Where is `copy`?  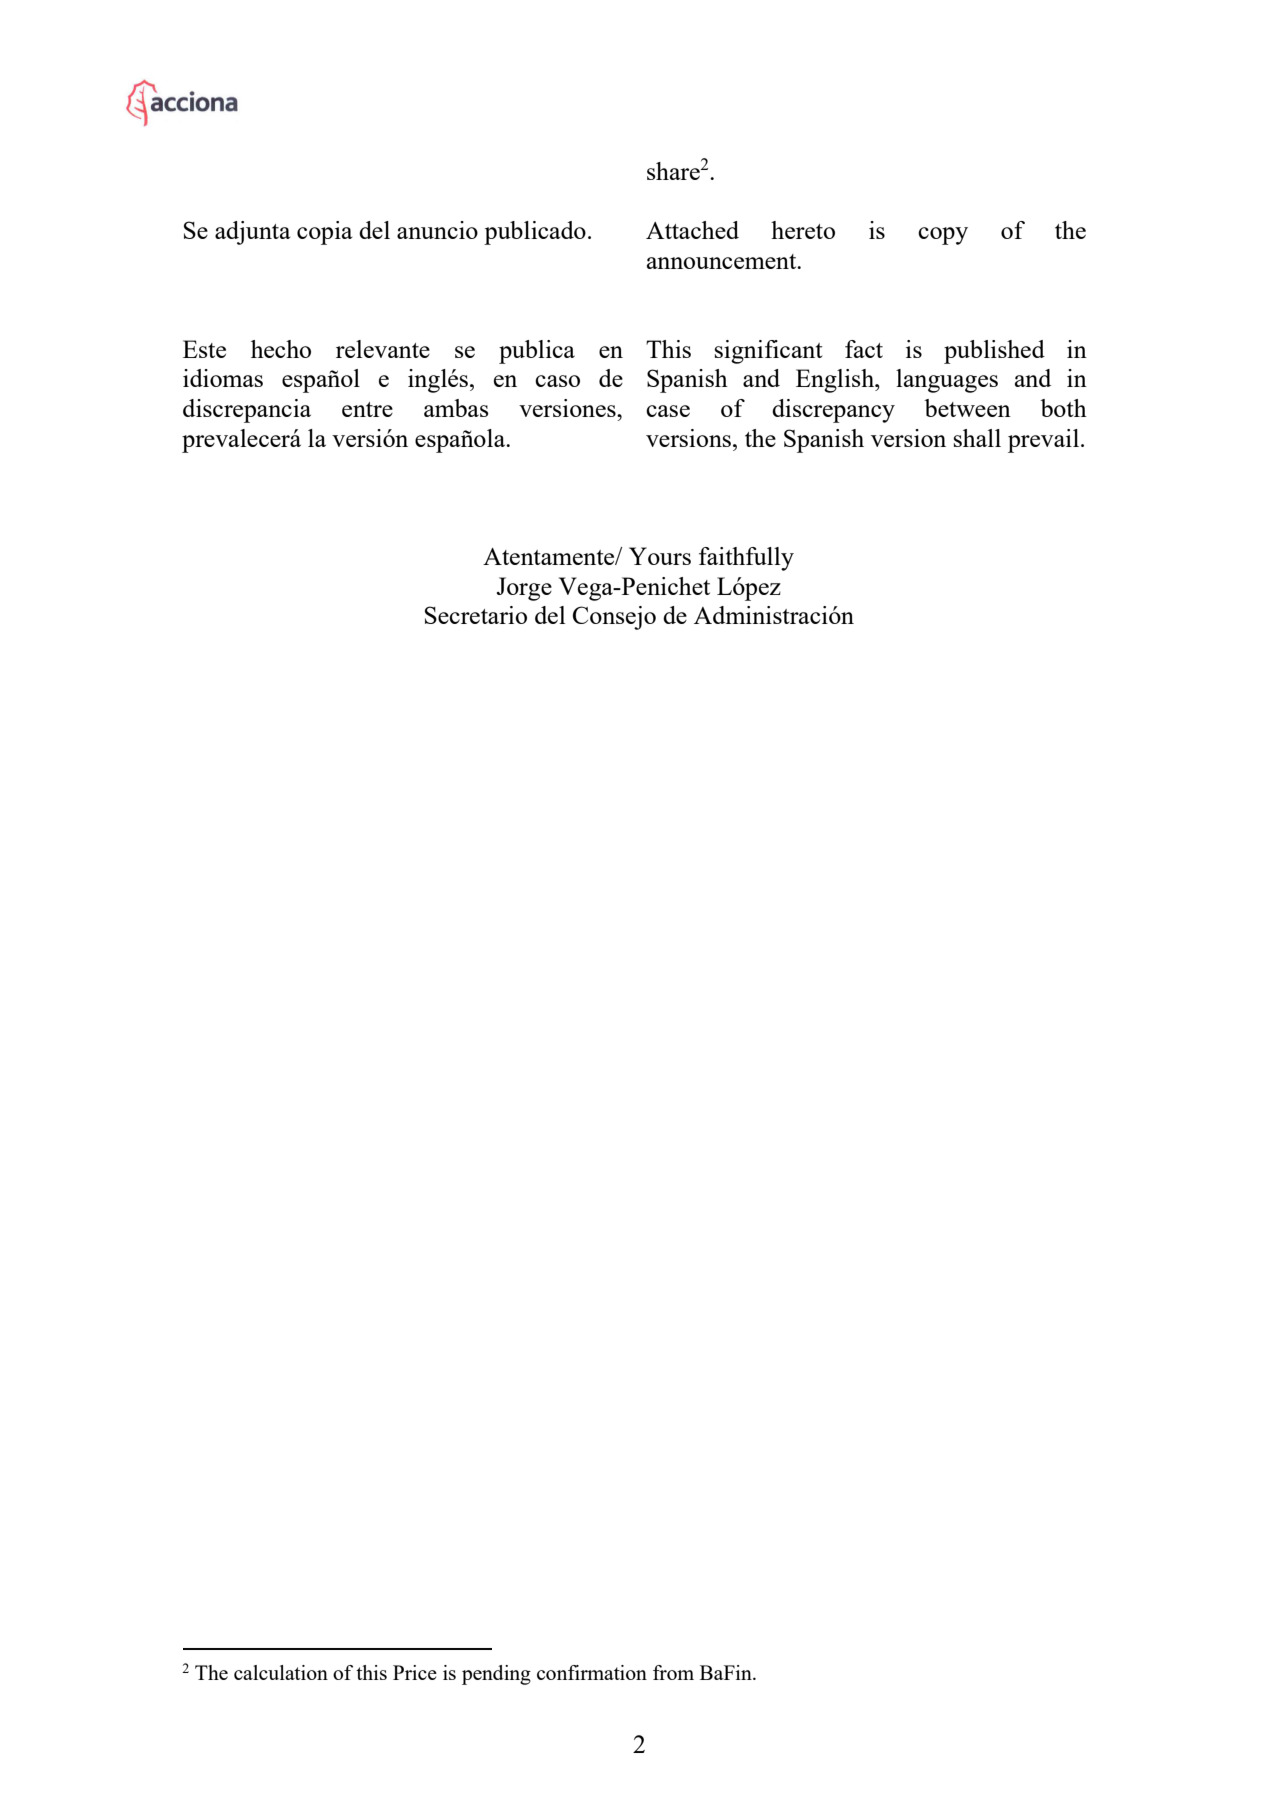
copy is located at coordinates (943, 236).
